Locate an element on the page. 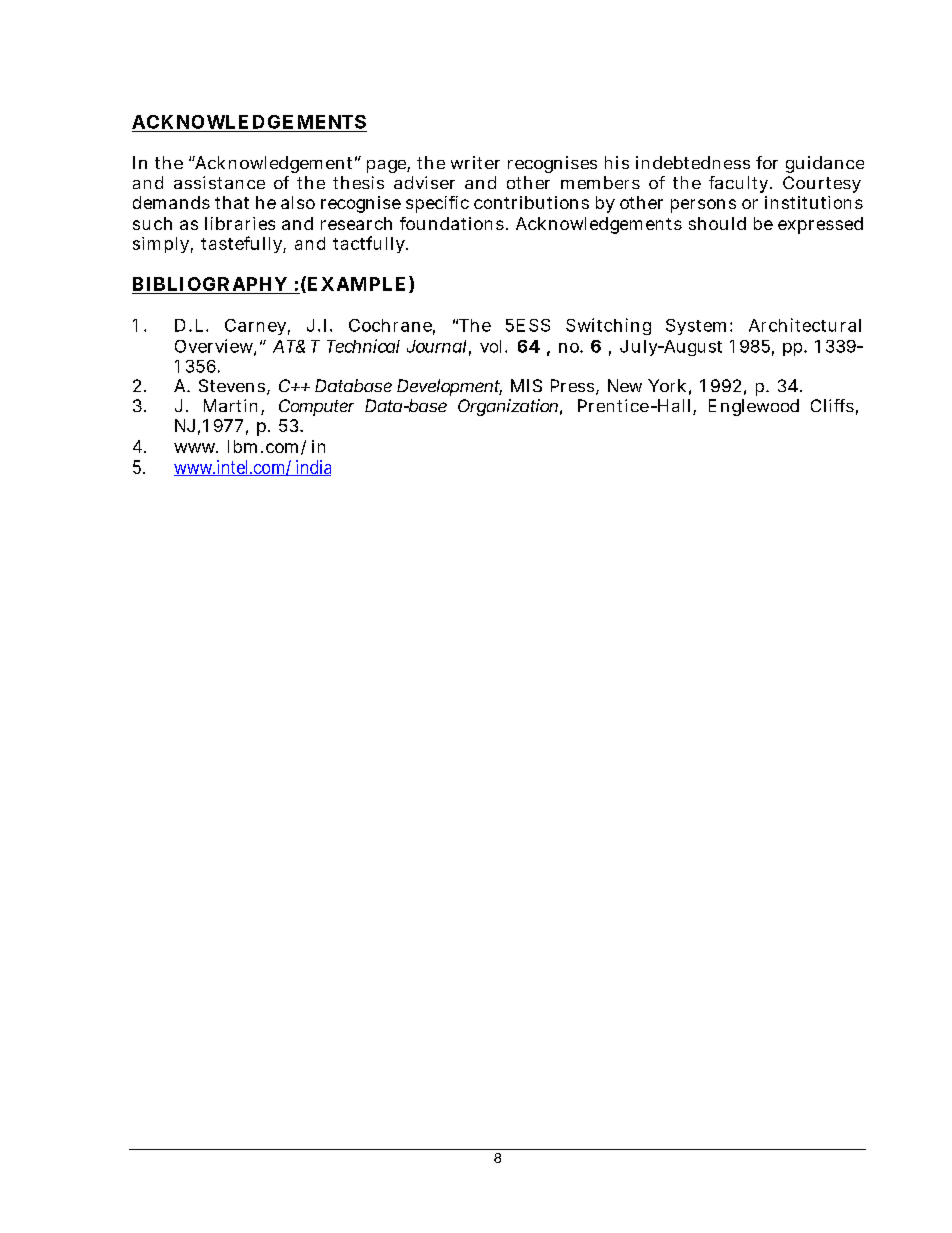 The image size is (952, 1233). assistance is located at coordinates (219, 182).
